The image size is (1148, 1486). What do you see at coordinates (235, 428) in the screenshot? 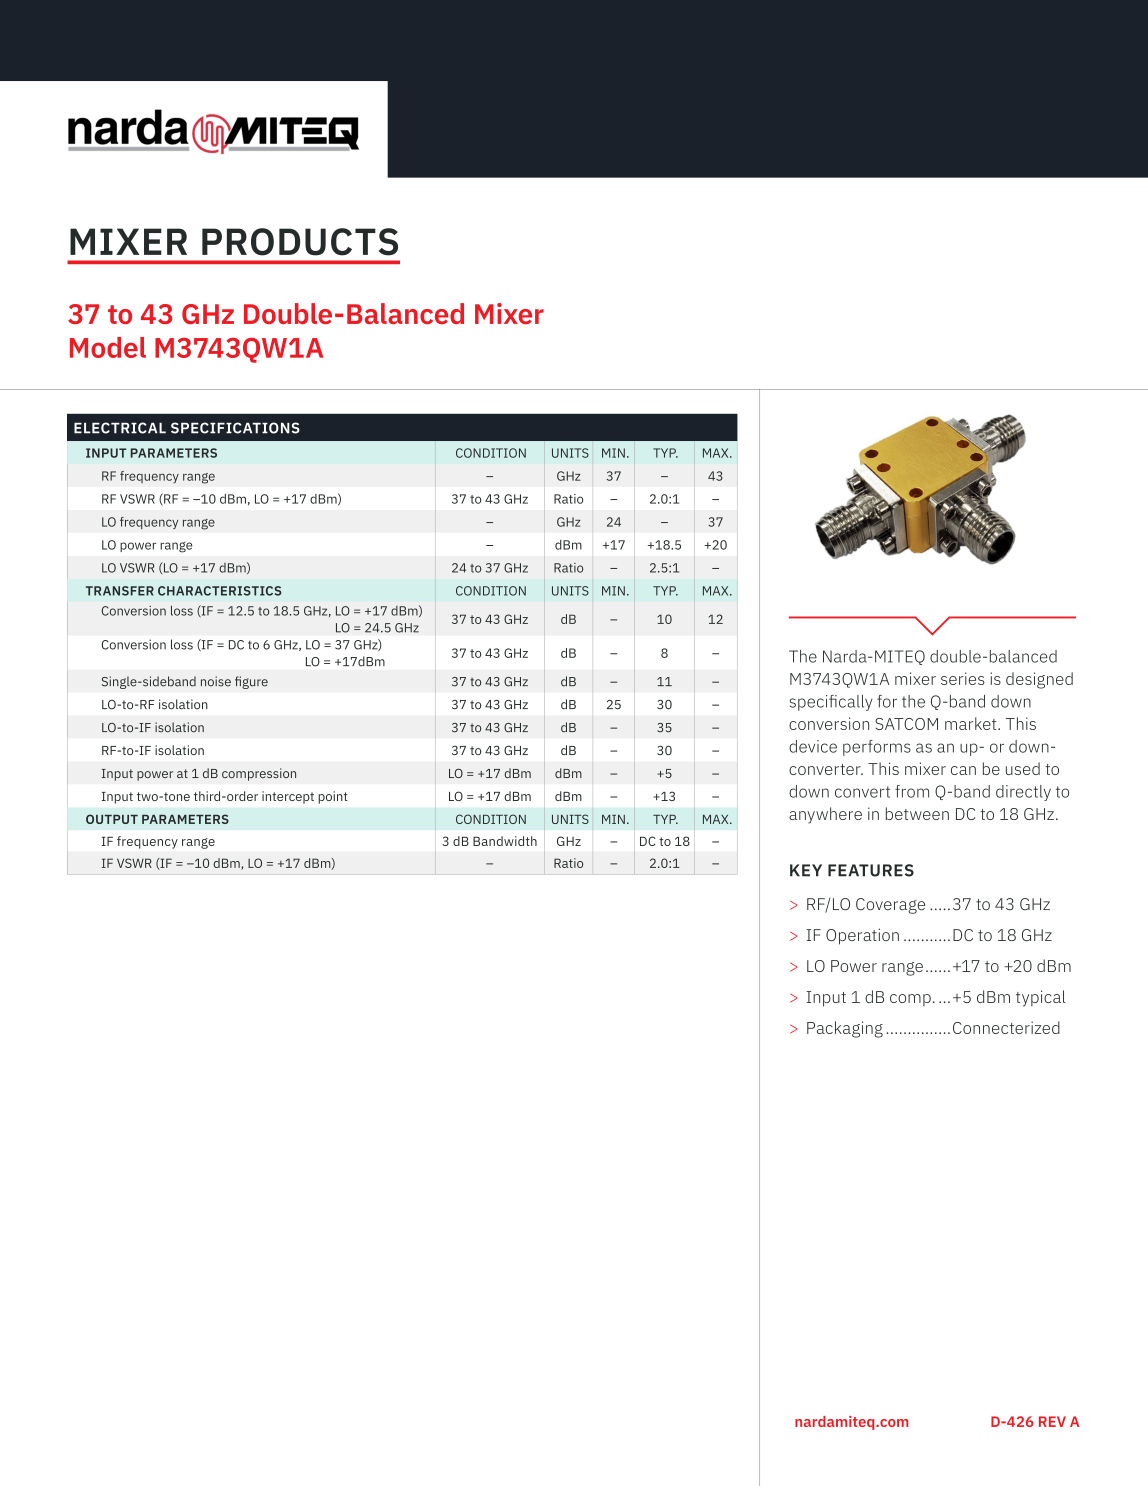
I see `SPECIFICATIONS` at bounding box center [235, 428].
